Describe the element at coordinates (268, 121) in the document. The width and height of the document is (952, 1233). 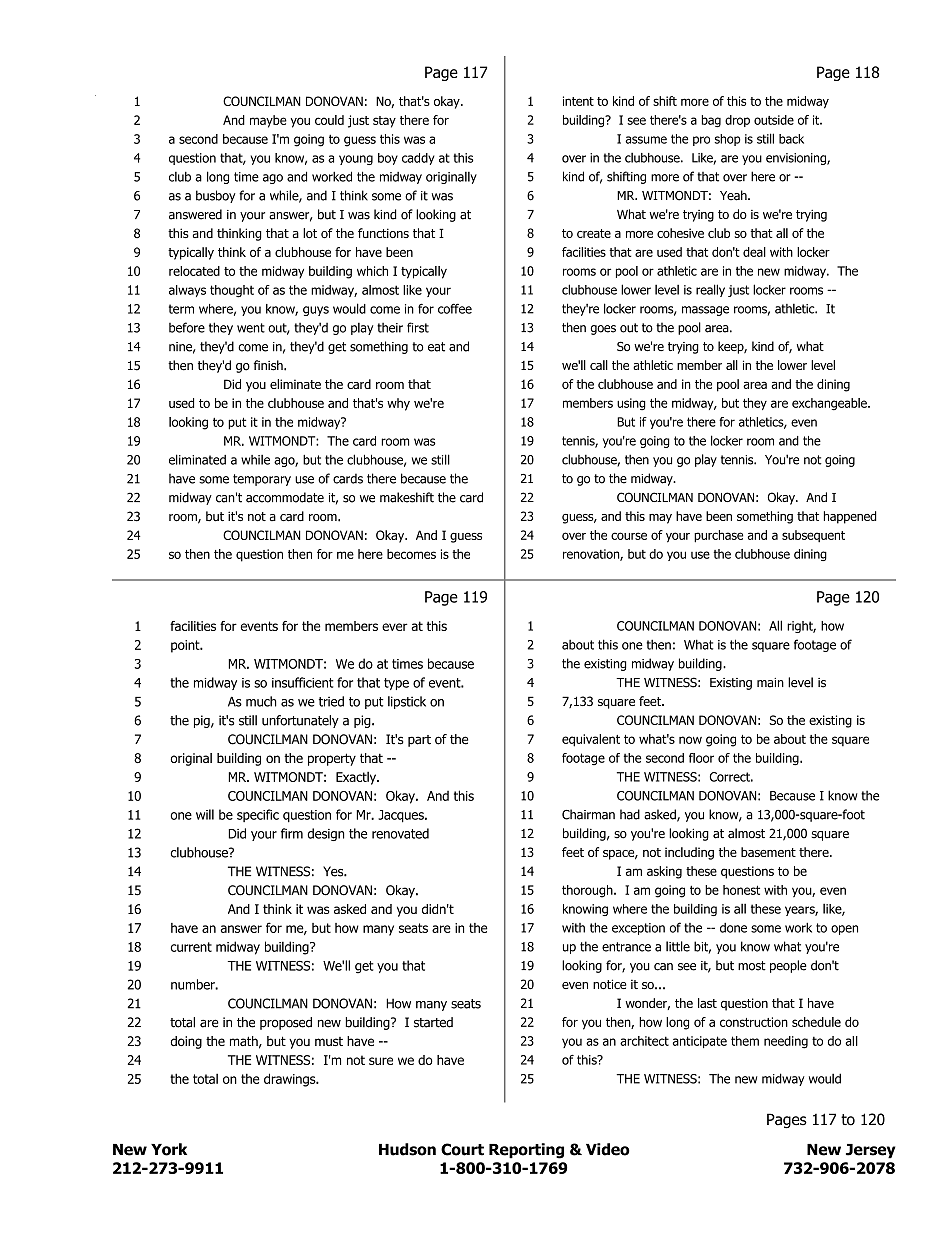
I see `maybe` at that location.
